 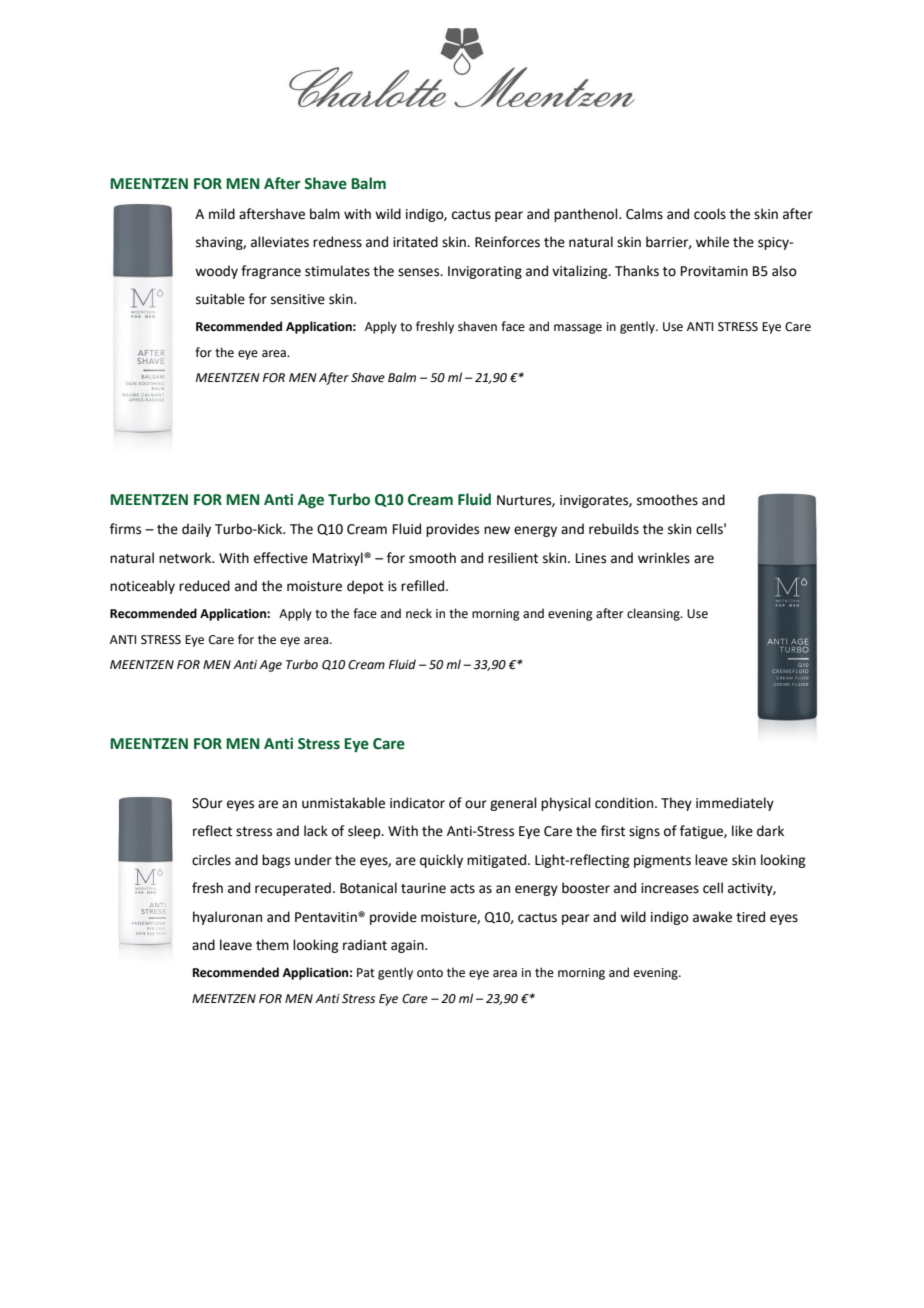 I want to click on cleansing, so click(x=654, y=614).
